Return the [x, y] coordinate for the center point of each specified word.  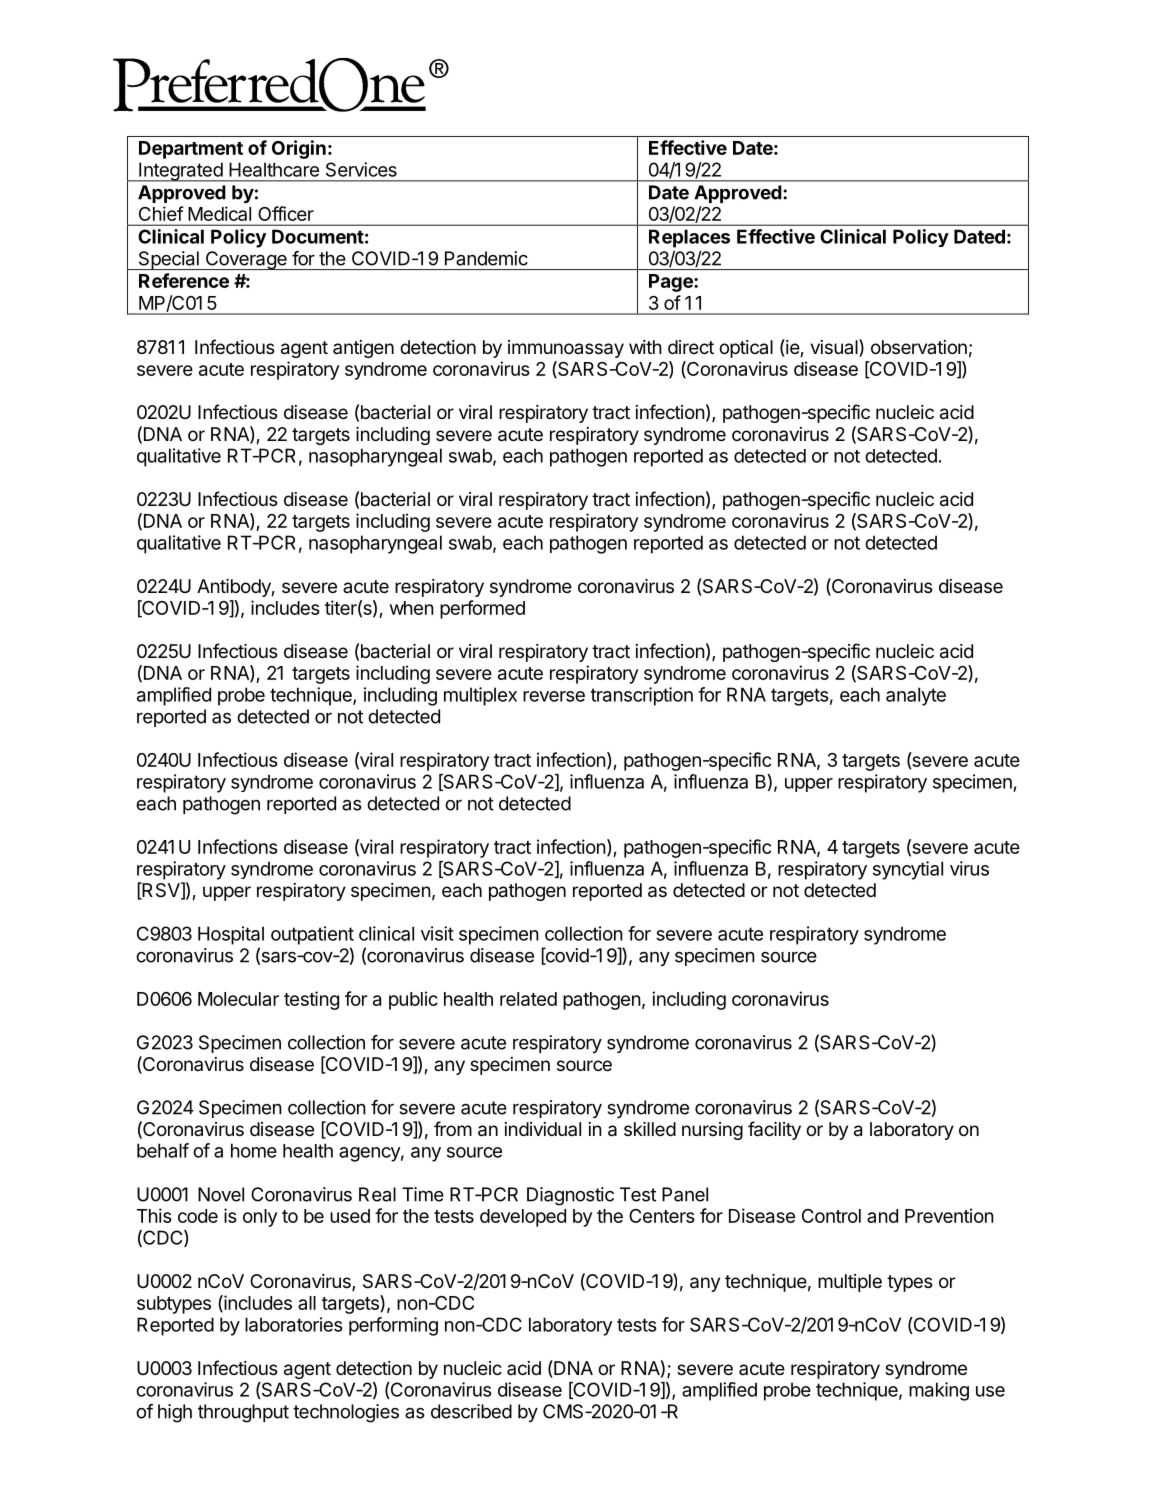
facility [774, 1130]
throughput [243, 1413]
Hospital [231, 935]
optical [746, 349]
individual [543, 1129]
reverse [554, 696]
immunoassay [566, 349]
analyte [916, 696]
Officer [286, 213]
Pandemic [486, 258]
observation [919, 347]
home [254, 1150]
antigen [363, 349]
